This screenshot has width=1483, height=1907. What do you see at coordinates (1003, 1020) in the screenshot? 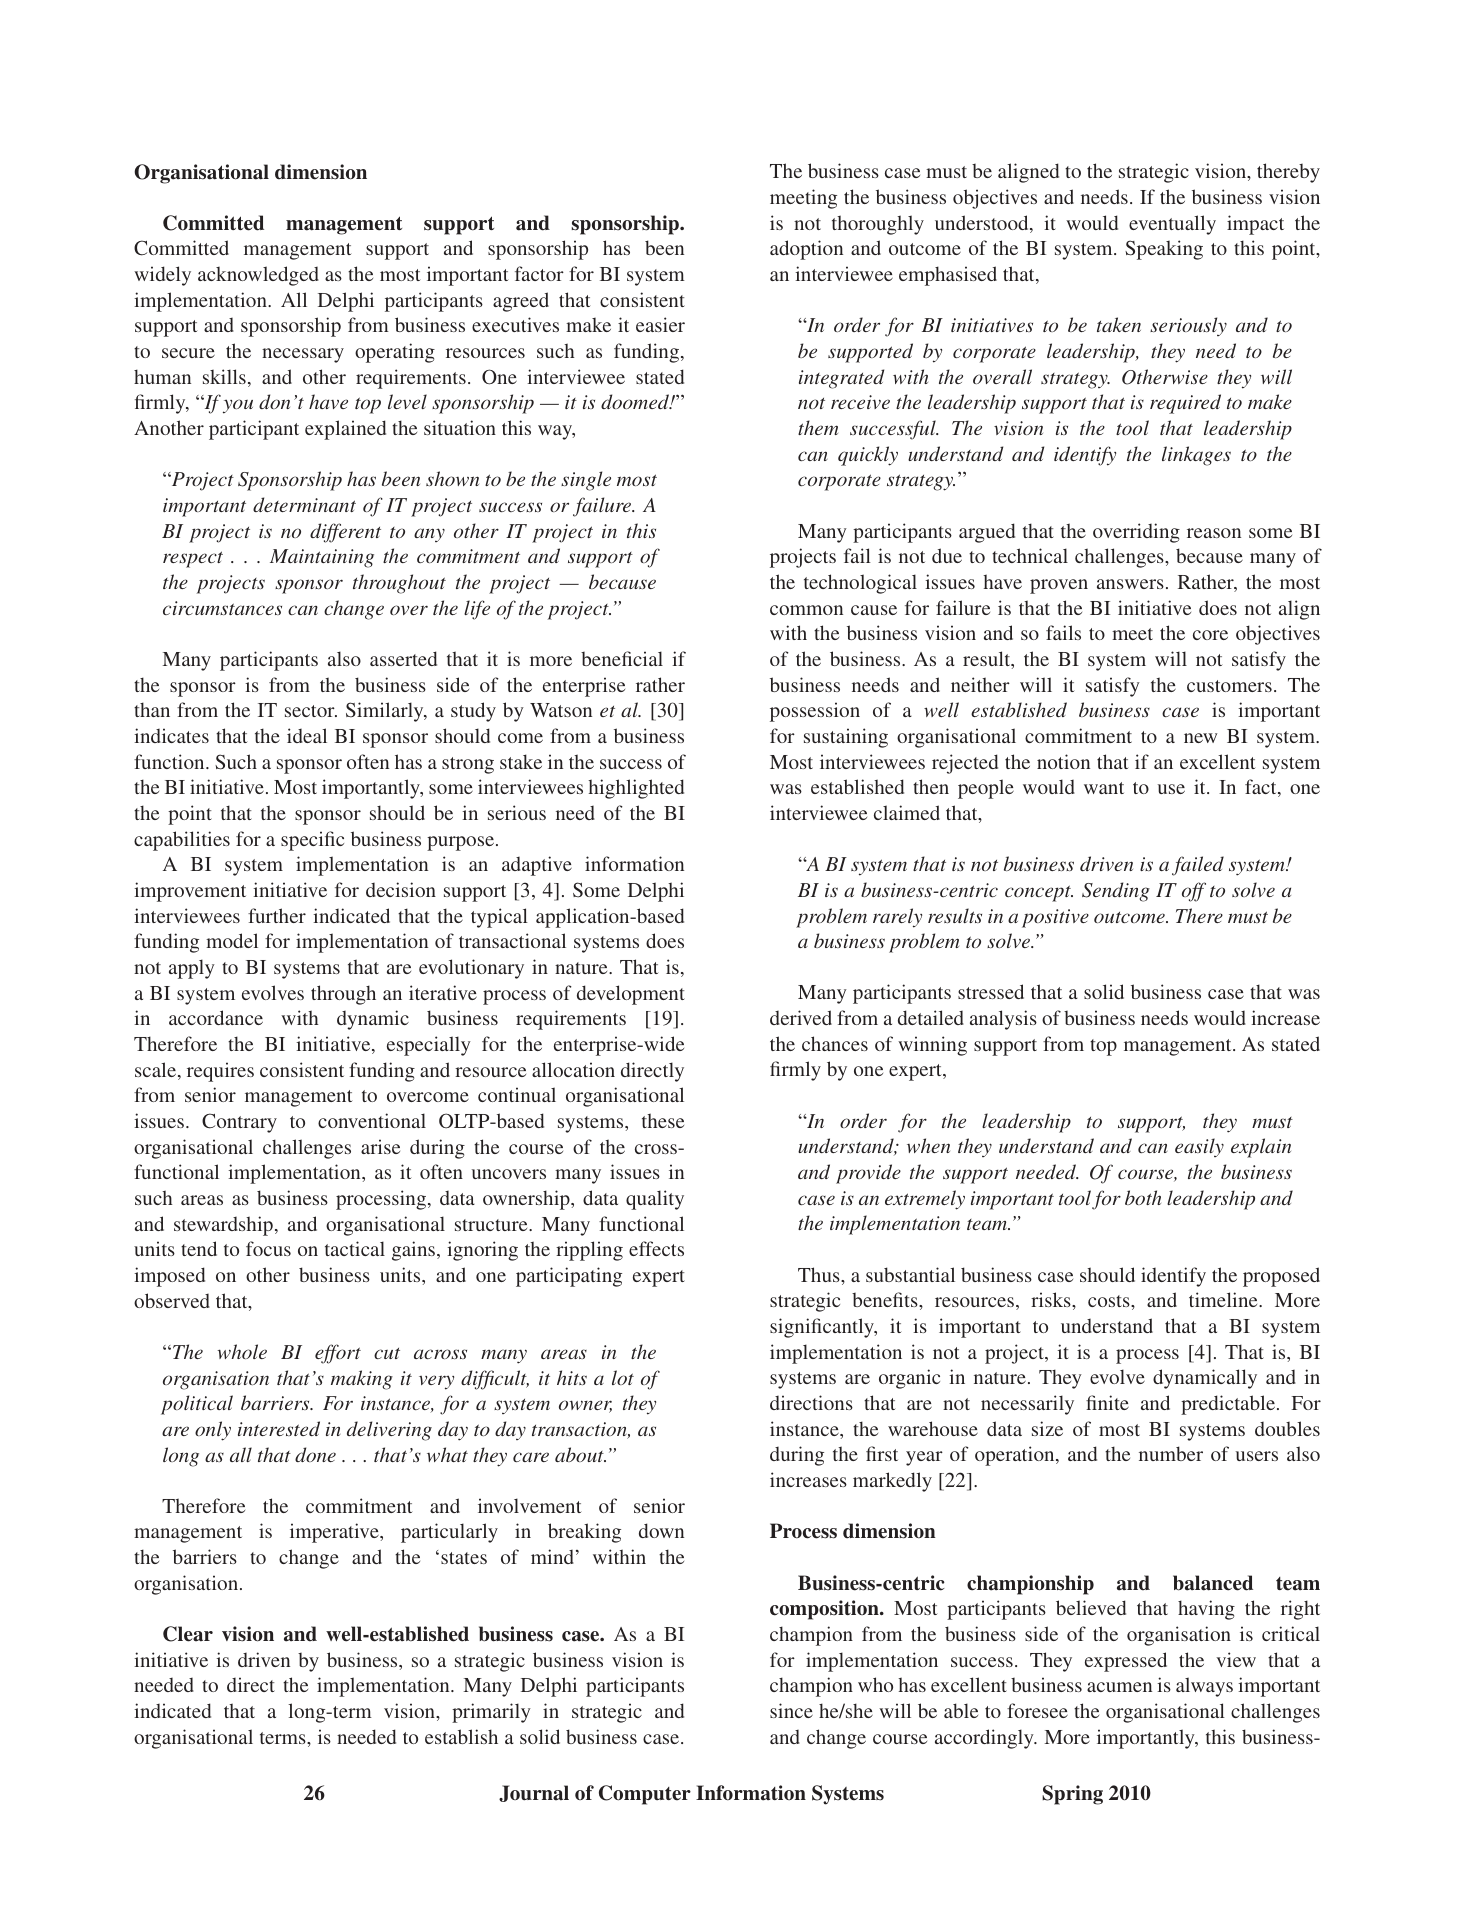
I see `analysis` at bounding box center [1003, 1020].
